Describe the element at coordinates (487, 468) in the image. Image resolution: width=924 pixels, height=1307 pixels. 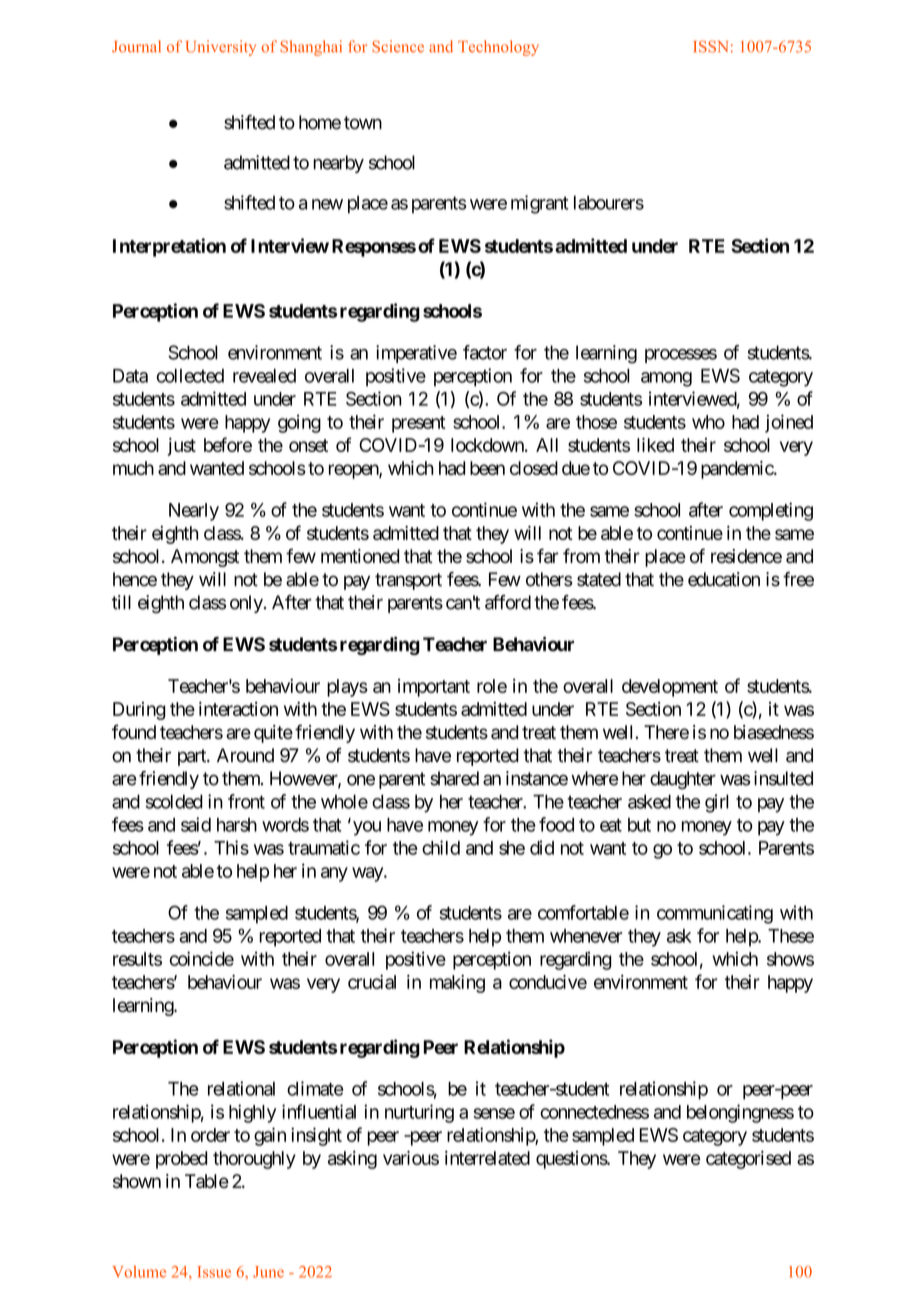
I see `been` at that location.
